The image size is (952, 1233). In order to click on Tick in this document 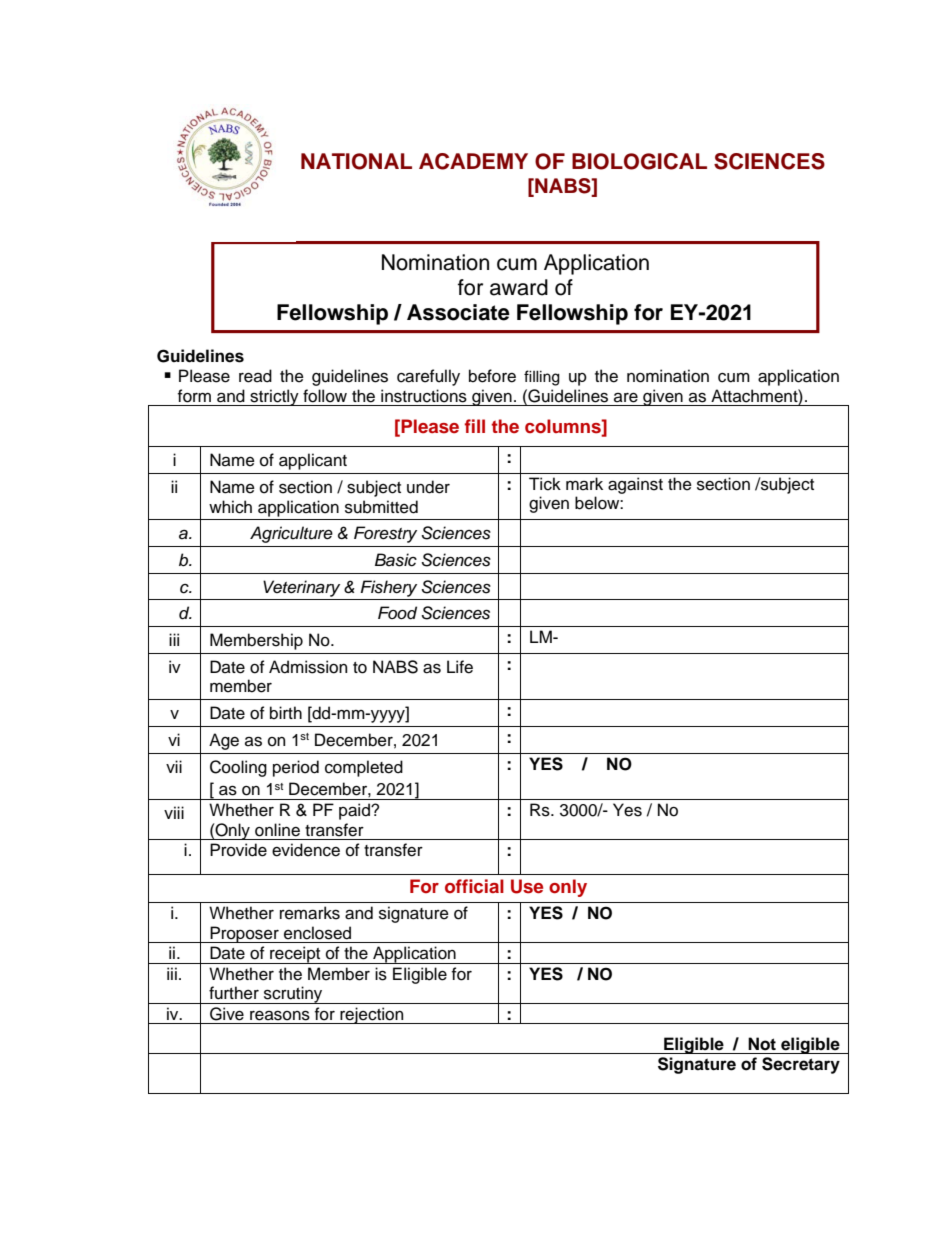, I will do `click(545, 484)`.
